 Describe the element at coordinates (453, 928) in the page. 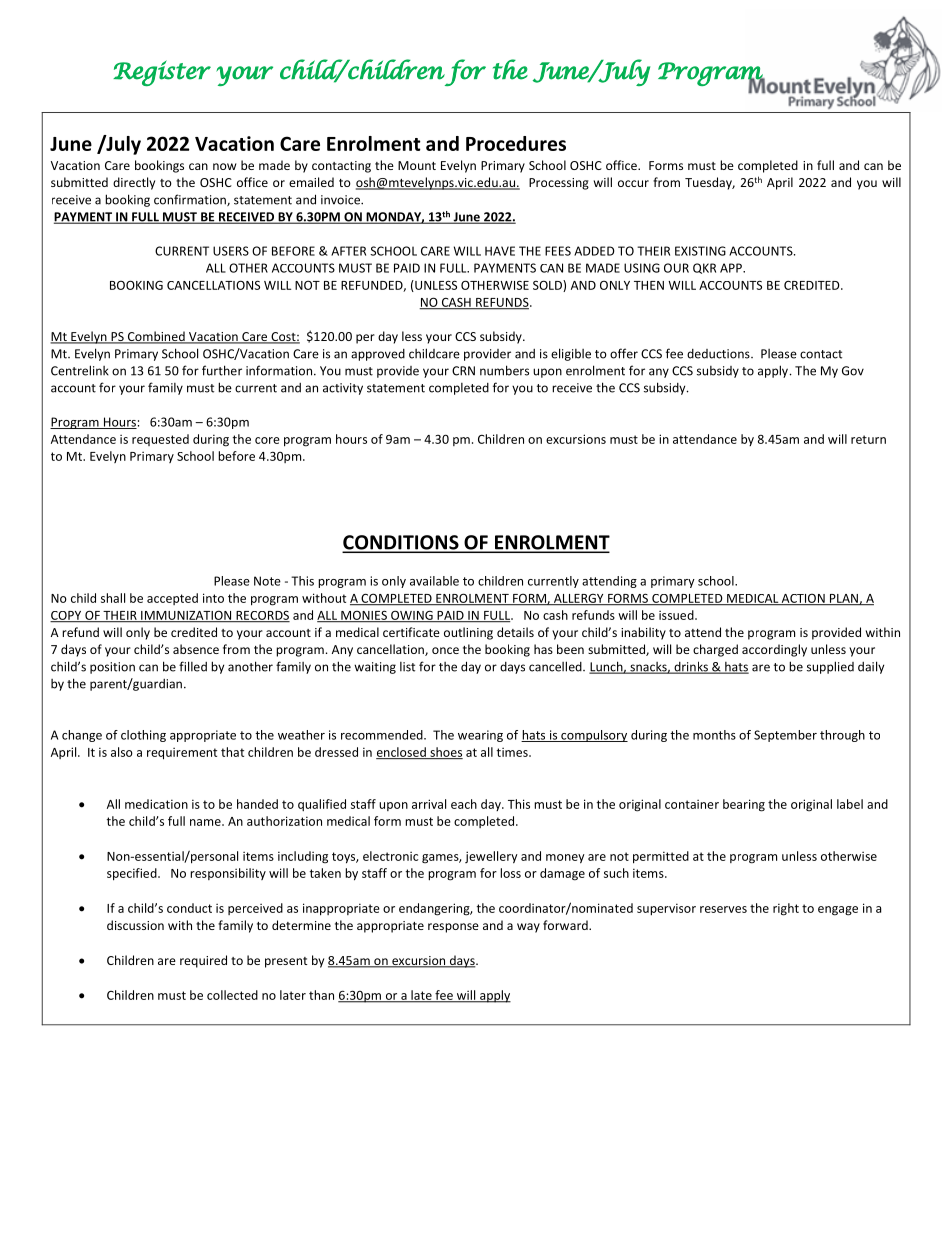

I see `response` at that location.
